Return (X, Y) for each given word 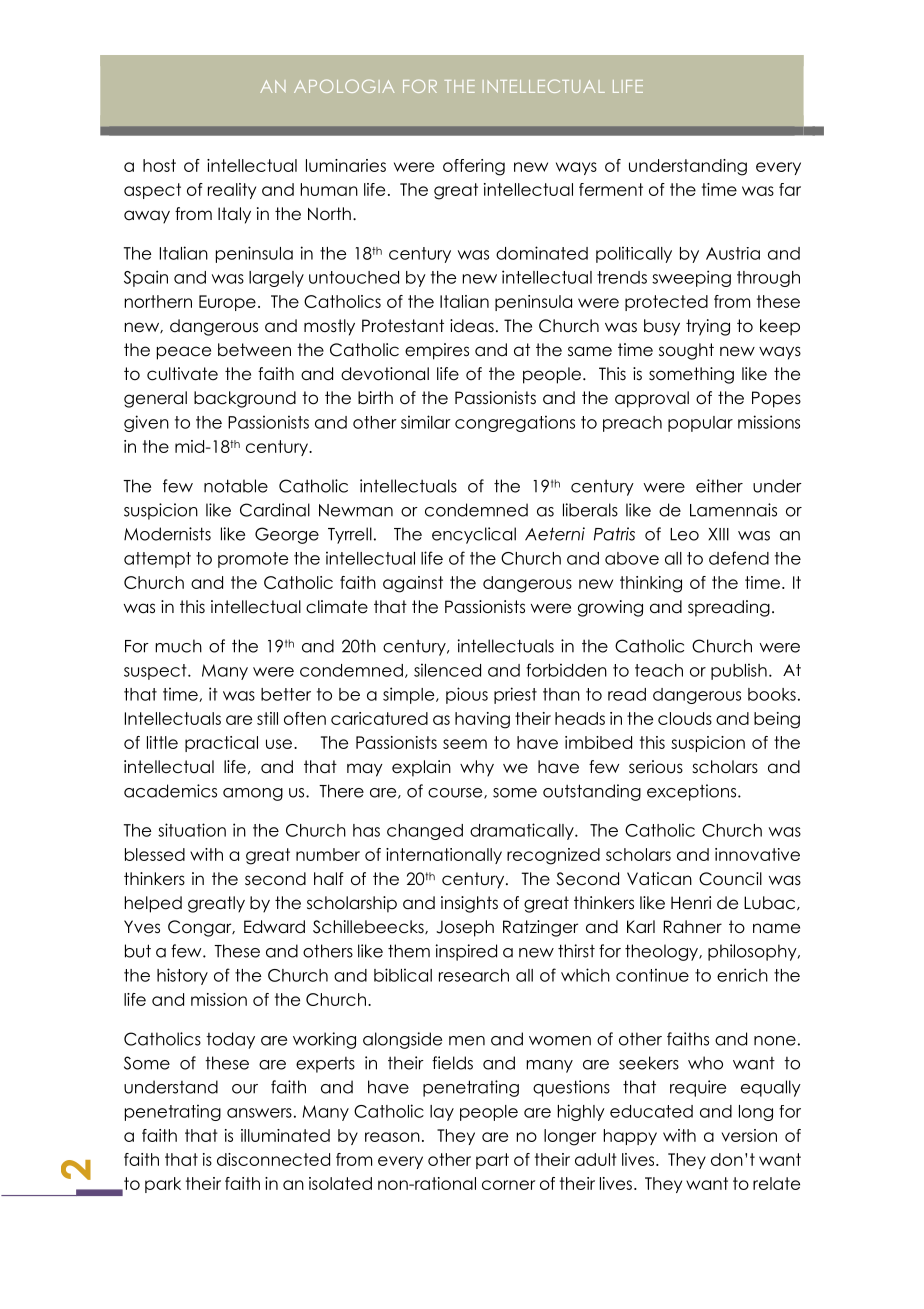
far (790, 189)
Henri (691, 903)
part (492, 1161)
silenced (447, 670)
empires (437, 351)
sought (686, 351)
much (178, 646)
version (749, 1135)
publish (739, 671)
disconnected (273, 1159)
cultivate (182, 374)
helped (153, 904)
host (159, 165)
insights (469, 904)
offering (474, 167)
